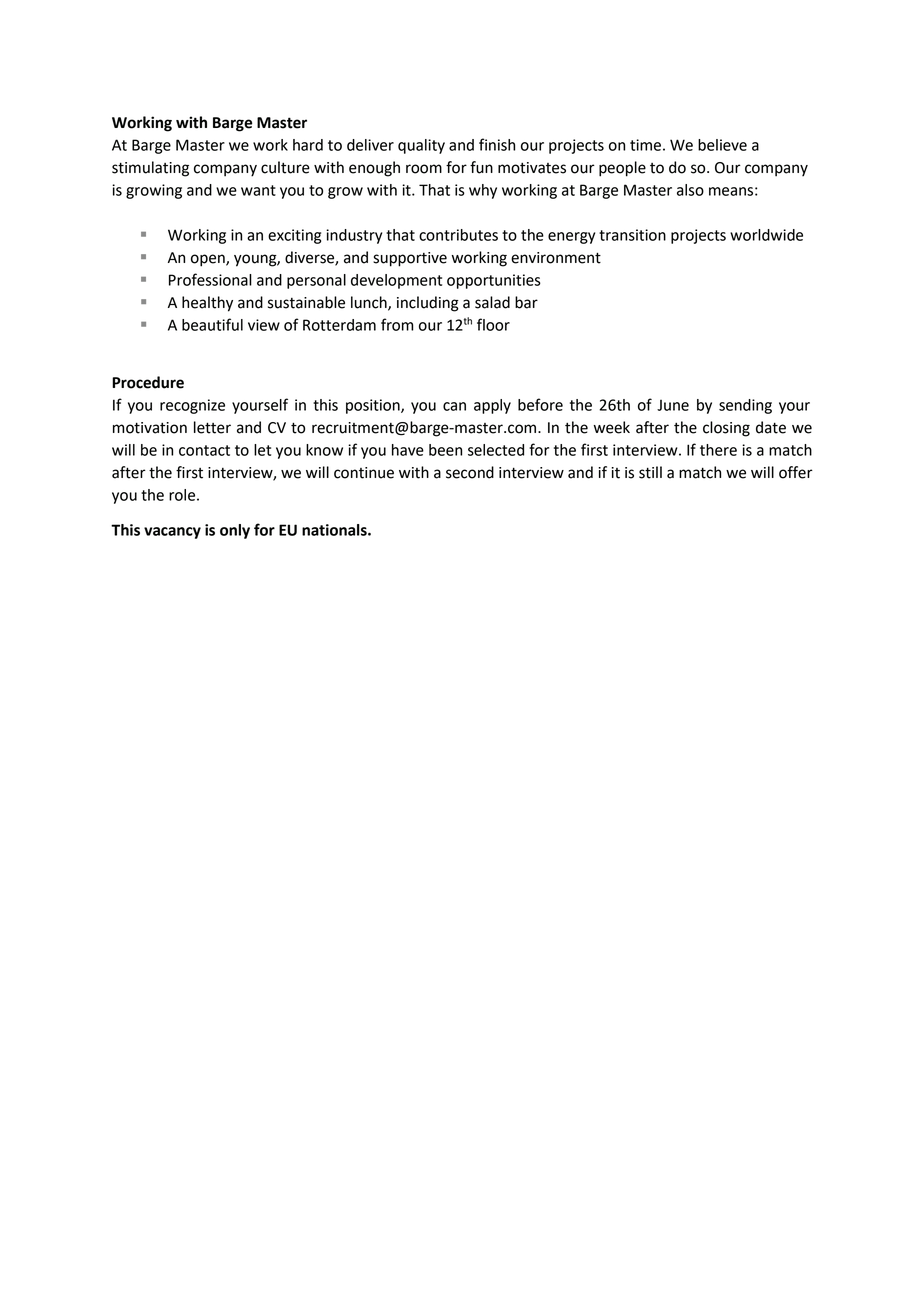  What do you see at coordinates (212, 324) in the page?
I see `beautiful` at bounding box center [212, 324].
